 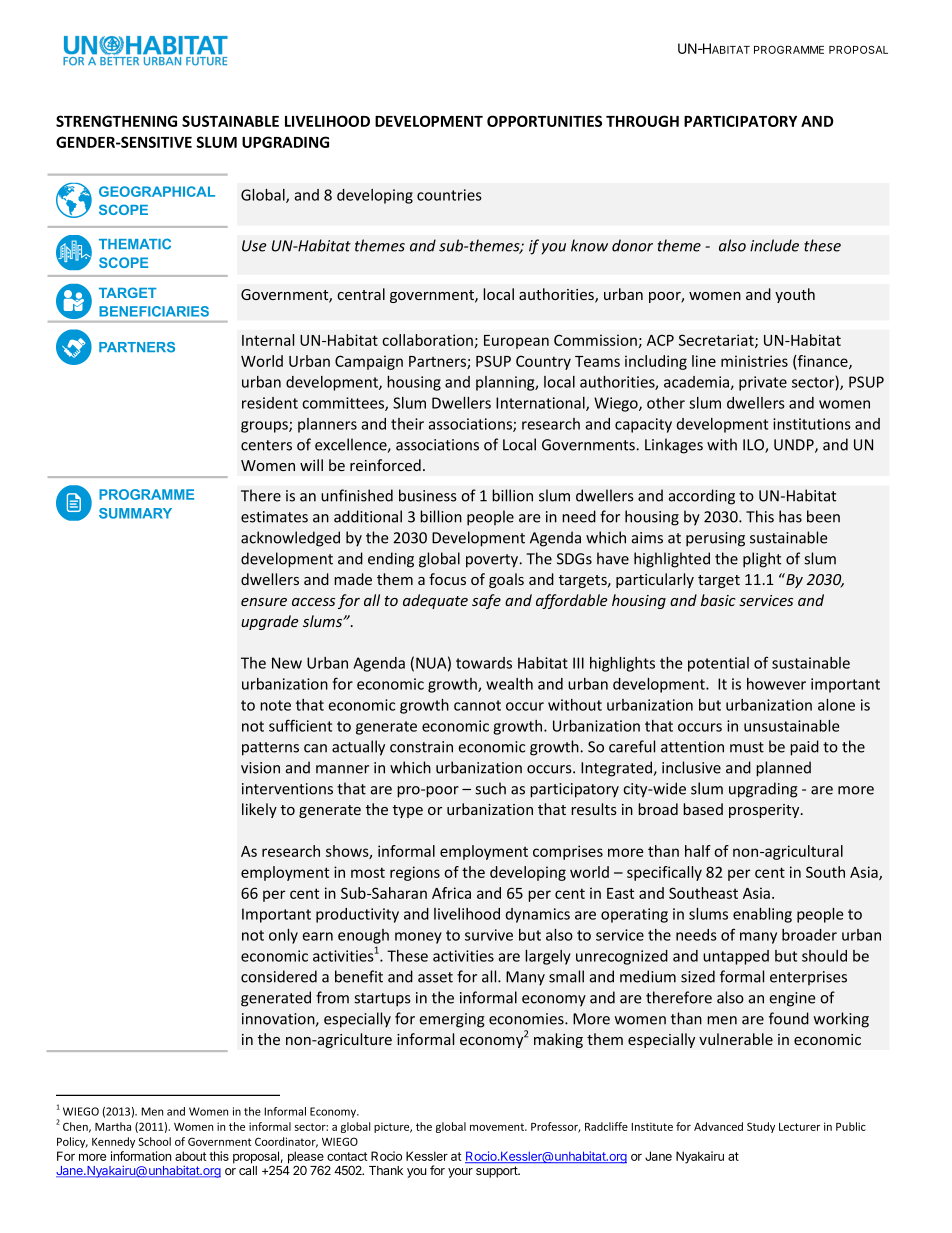 I want to click on GEOGRAPHICAL, so click(x=157, y=191).
